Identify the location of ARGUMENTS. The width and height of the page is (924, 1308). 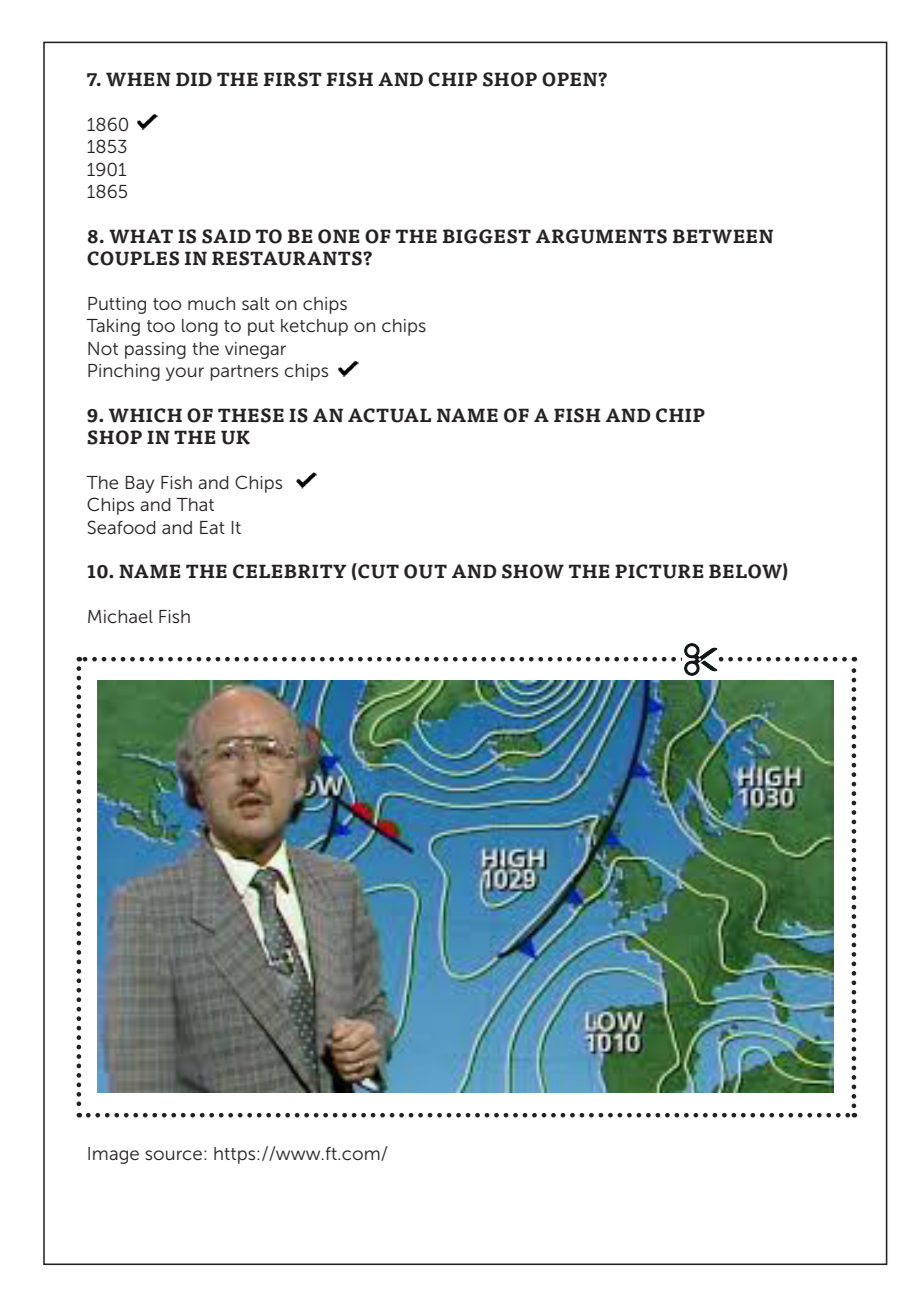
(601, 236).
